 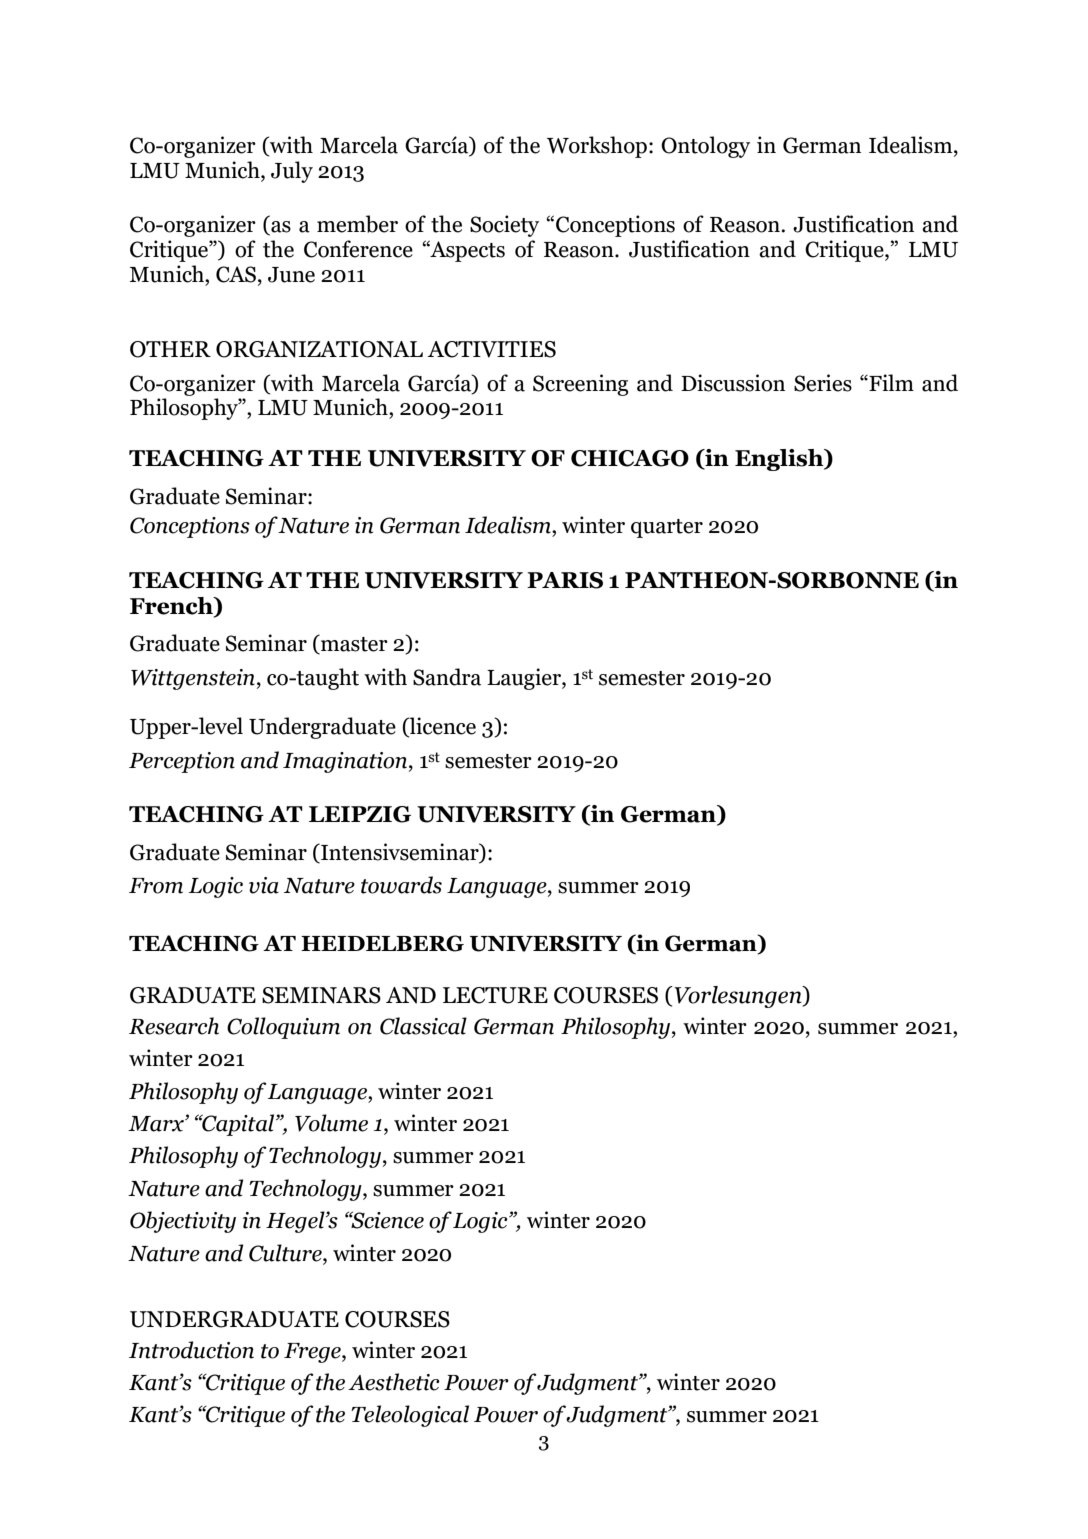 What do you see at coordinates (394, 1382) in the screenshot?
I see `Aesthetic` at bounding box center [394, 1382].
